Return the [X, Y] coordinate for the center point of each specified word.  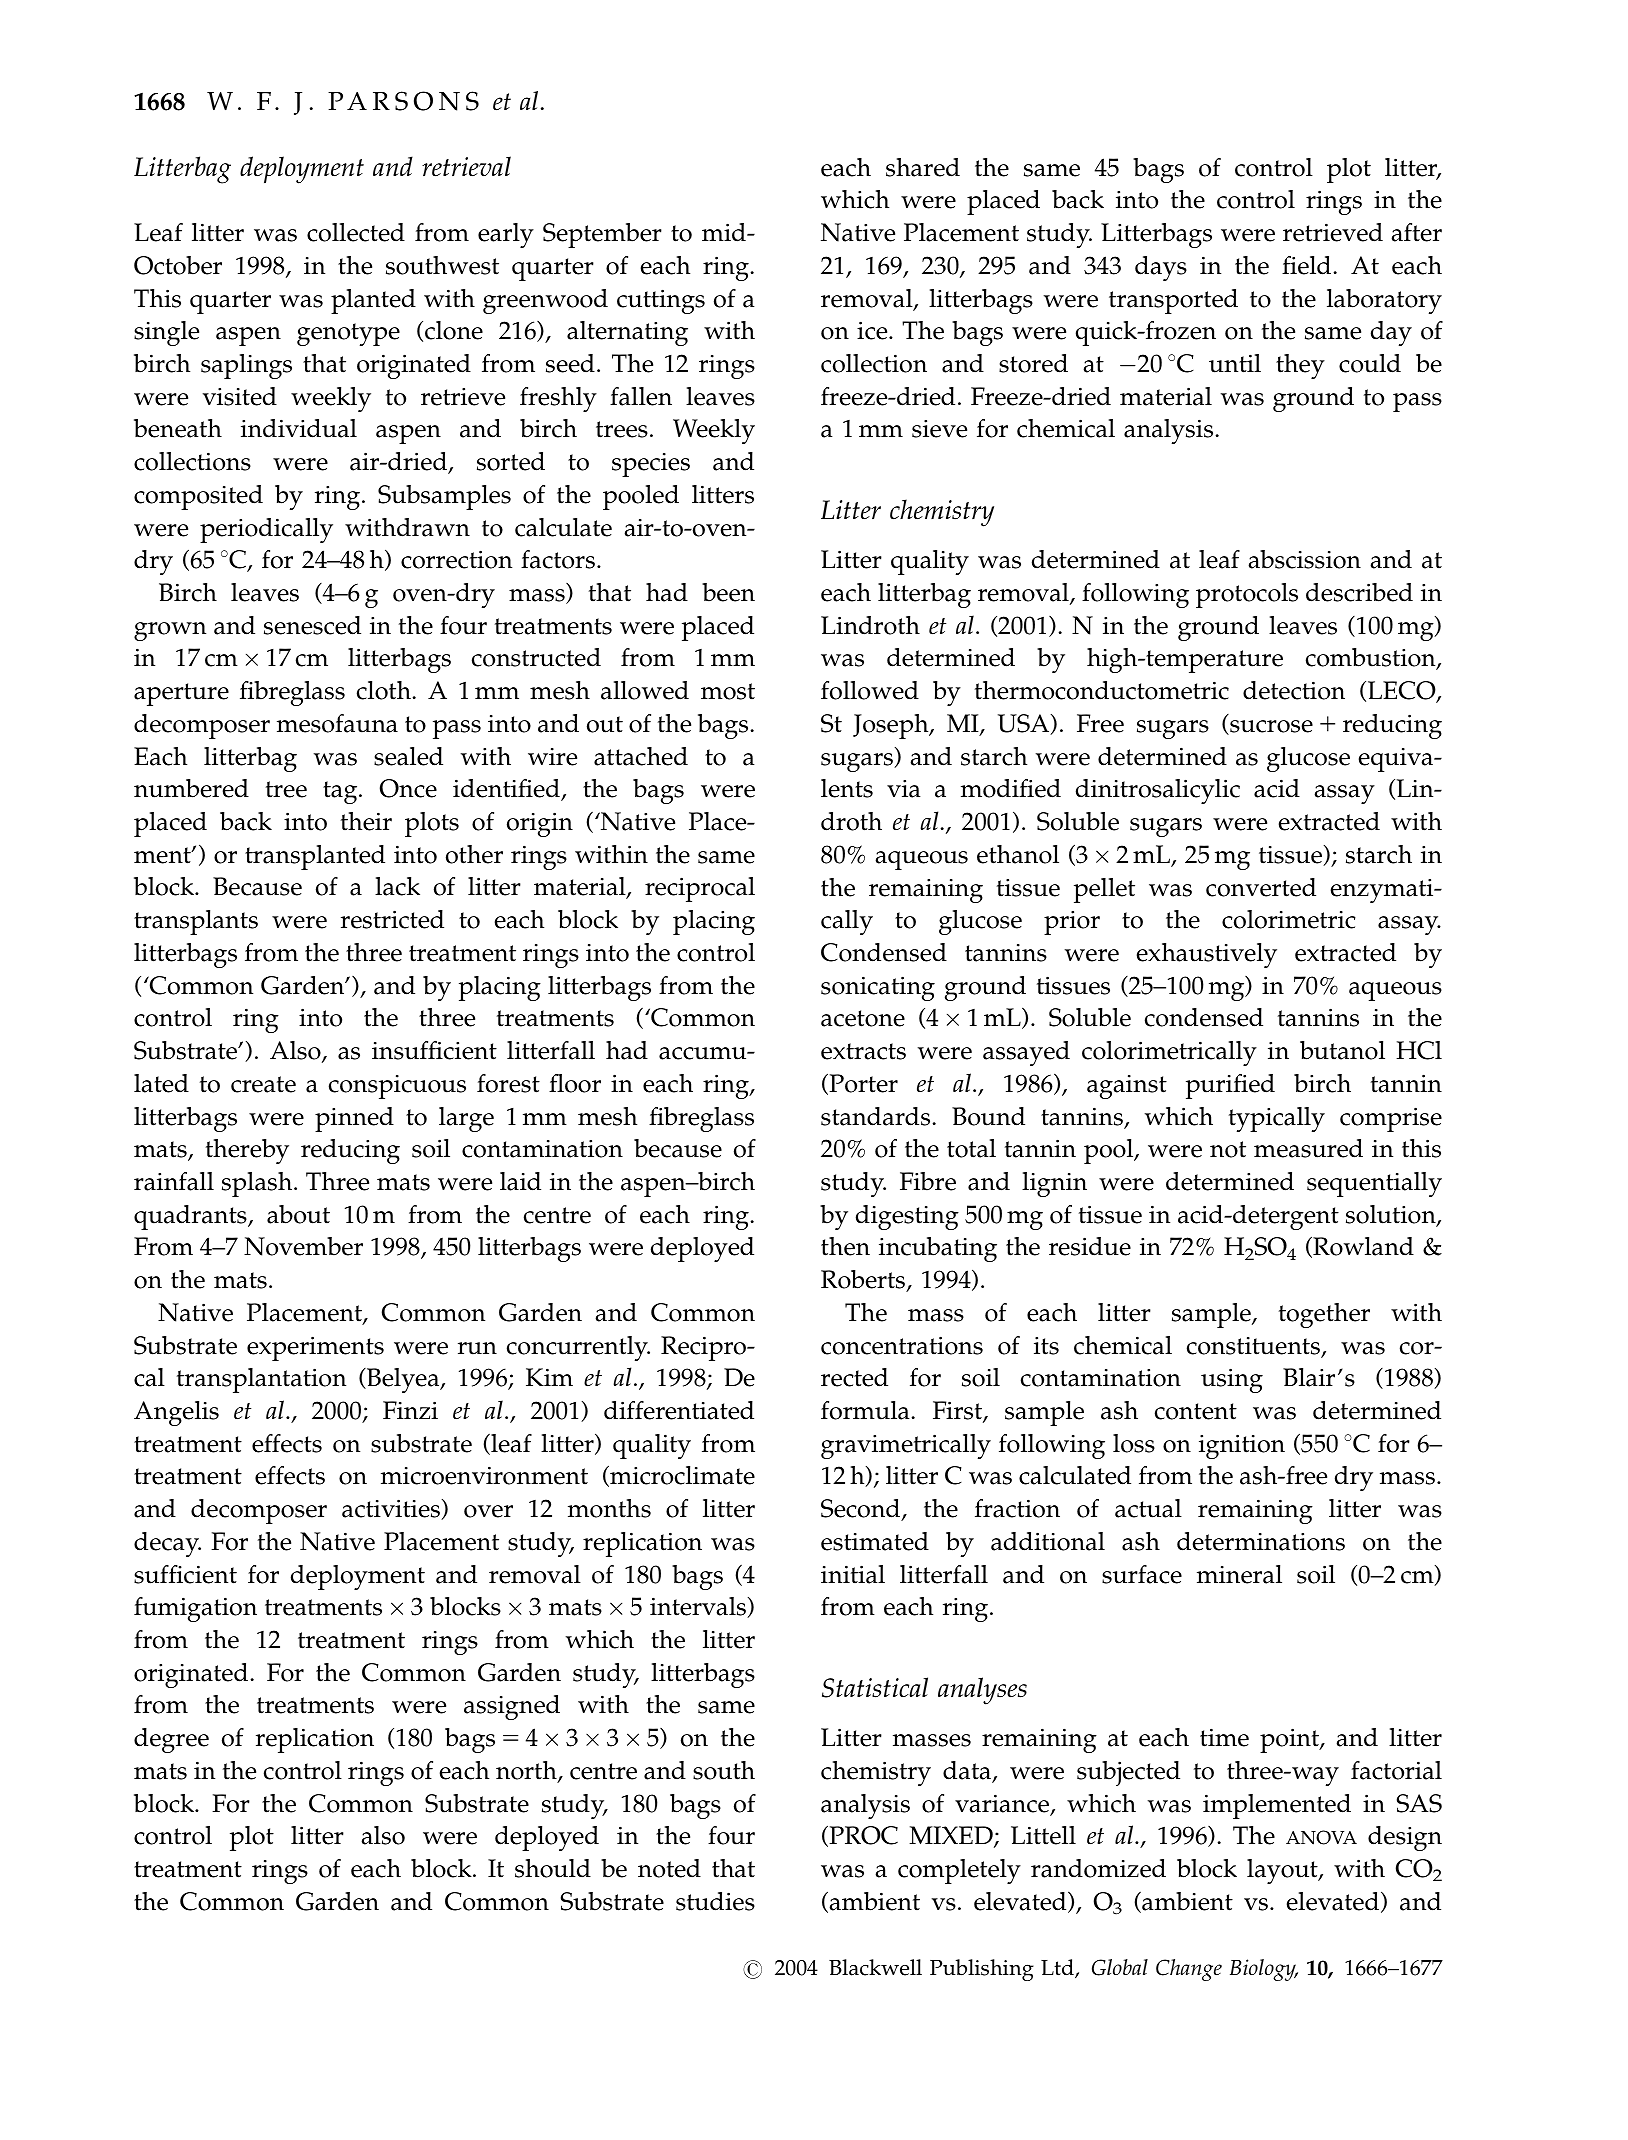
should [553, 1868]
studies [715, 1901]
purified [1230, 1086]
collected [356, 232]
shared [923, 167]
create [263, 1084]
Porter [862, 1084]
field [1308, 265]
